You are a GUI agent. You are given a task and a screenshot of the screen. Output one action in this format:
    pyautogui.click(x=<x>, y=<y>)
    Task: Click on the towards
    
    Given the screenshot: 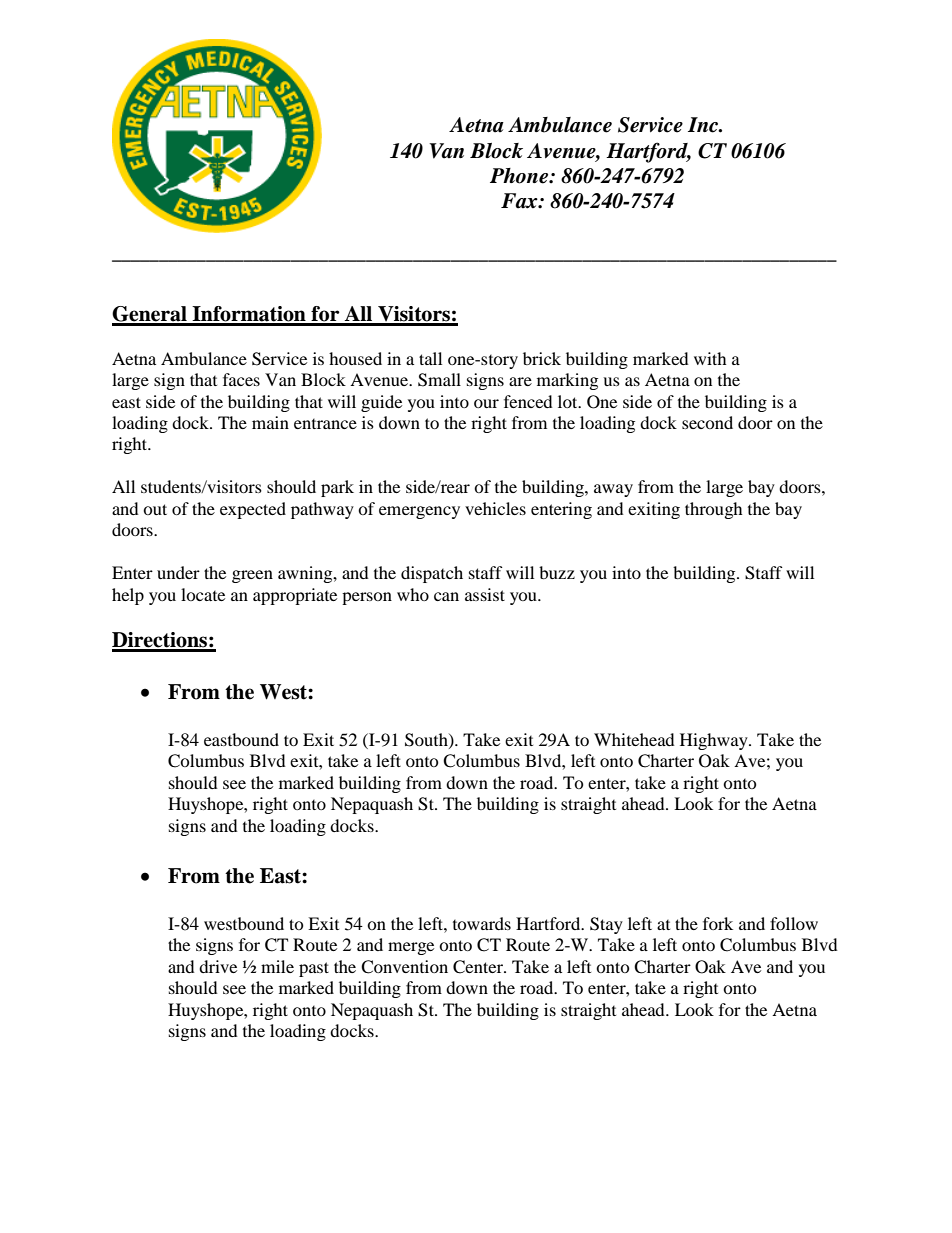 What is the action you would take?
    pyautogui.click(x=482, y=923)
